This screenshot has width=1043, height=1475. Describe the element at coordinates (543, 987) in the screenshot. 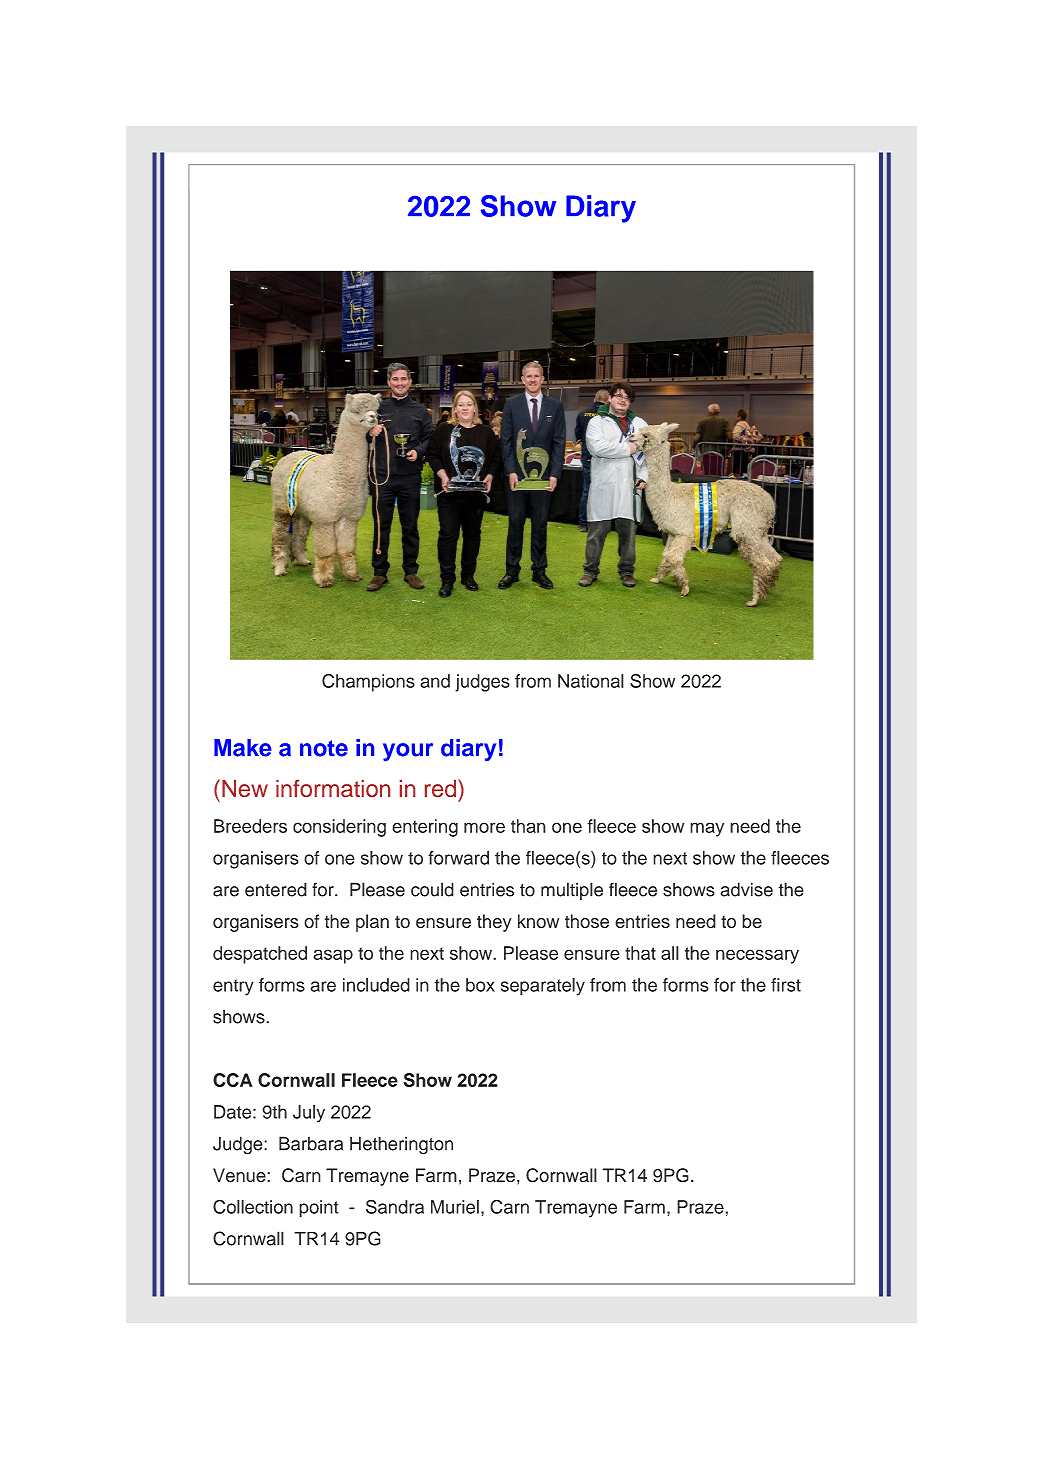

I see `separately` at that location.
